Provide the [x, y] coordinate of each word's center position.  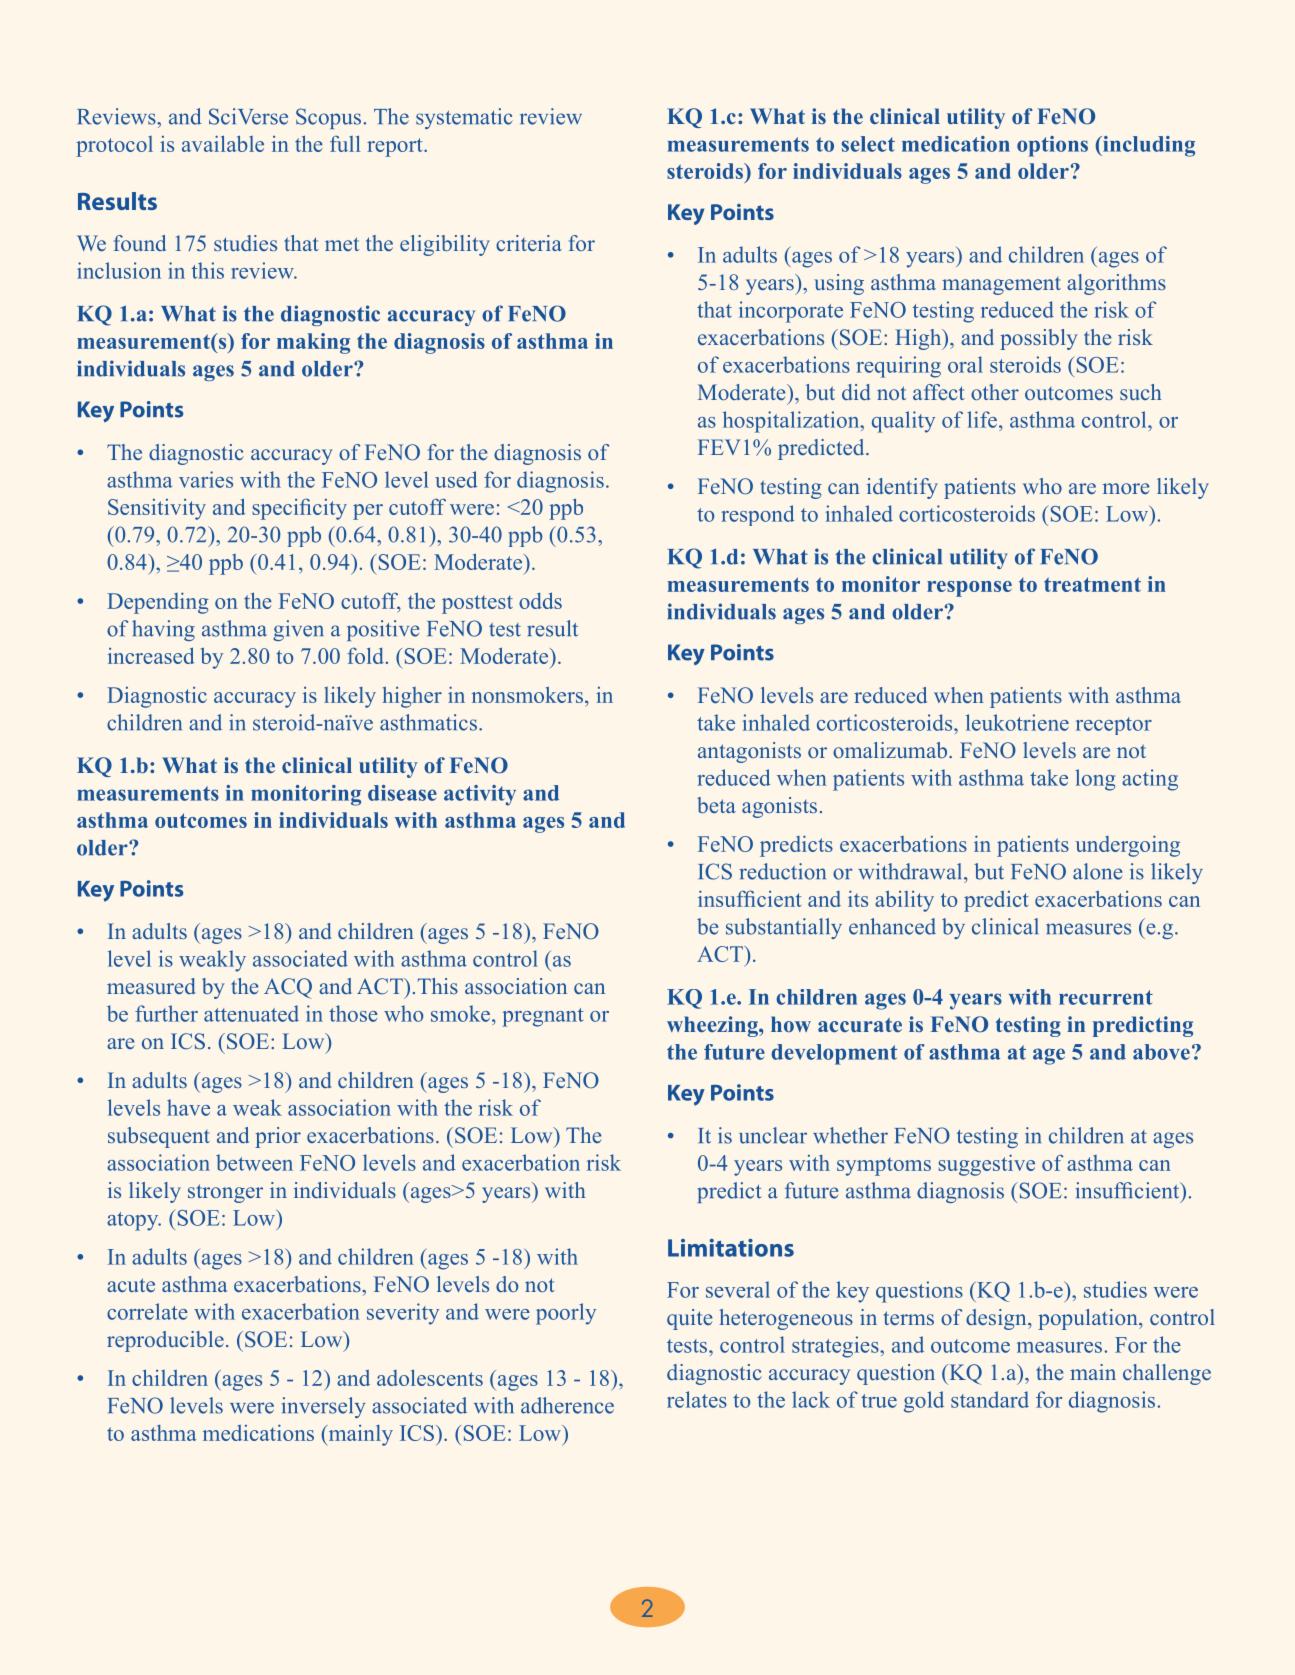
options [1052, 146]
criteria [529, 243]
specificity [299, 509]
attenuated [251, 1013]
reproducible [165, 1341]
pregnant [543, 1017]
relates [697, 1399]
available [223, 143]
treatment [1092, 584]
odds [540, 600]
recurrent [1106, 997]
